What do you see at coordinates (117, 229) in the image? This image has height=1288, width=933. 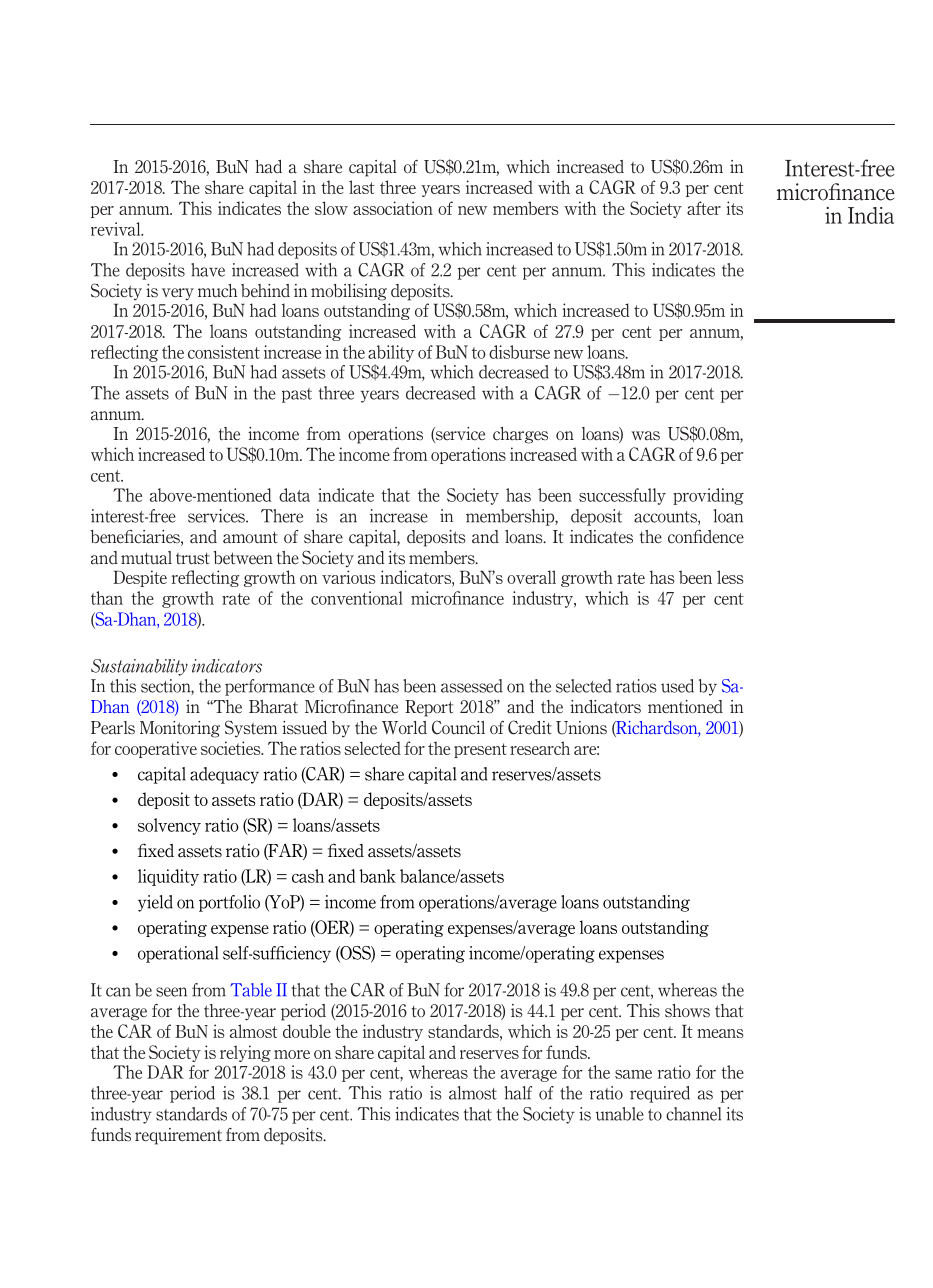 I see `revival` at bounding box center [117, 229].
